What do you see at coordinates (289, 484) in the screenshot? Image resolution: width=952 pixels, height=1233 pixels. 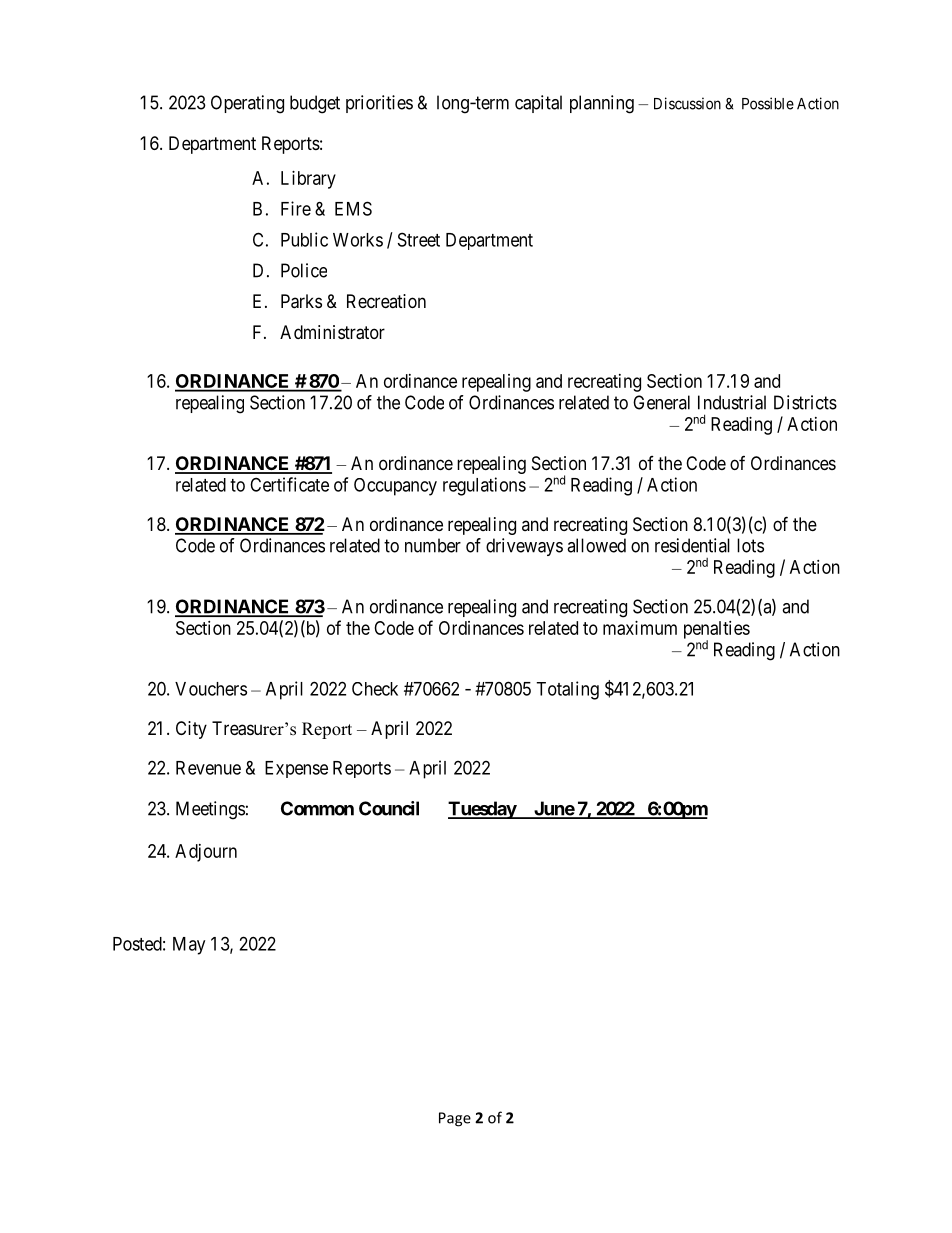 I see `Certificate` at bounding box center [289, 484].
